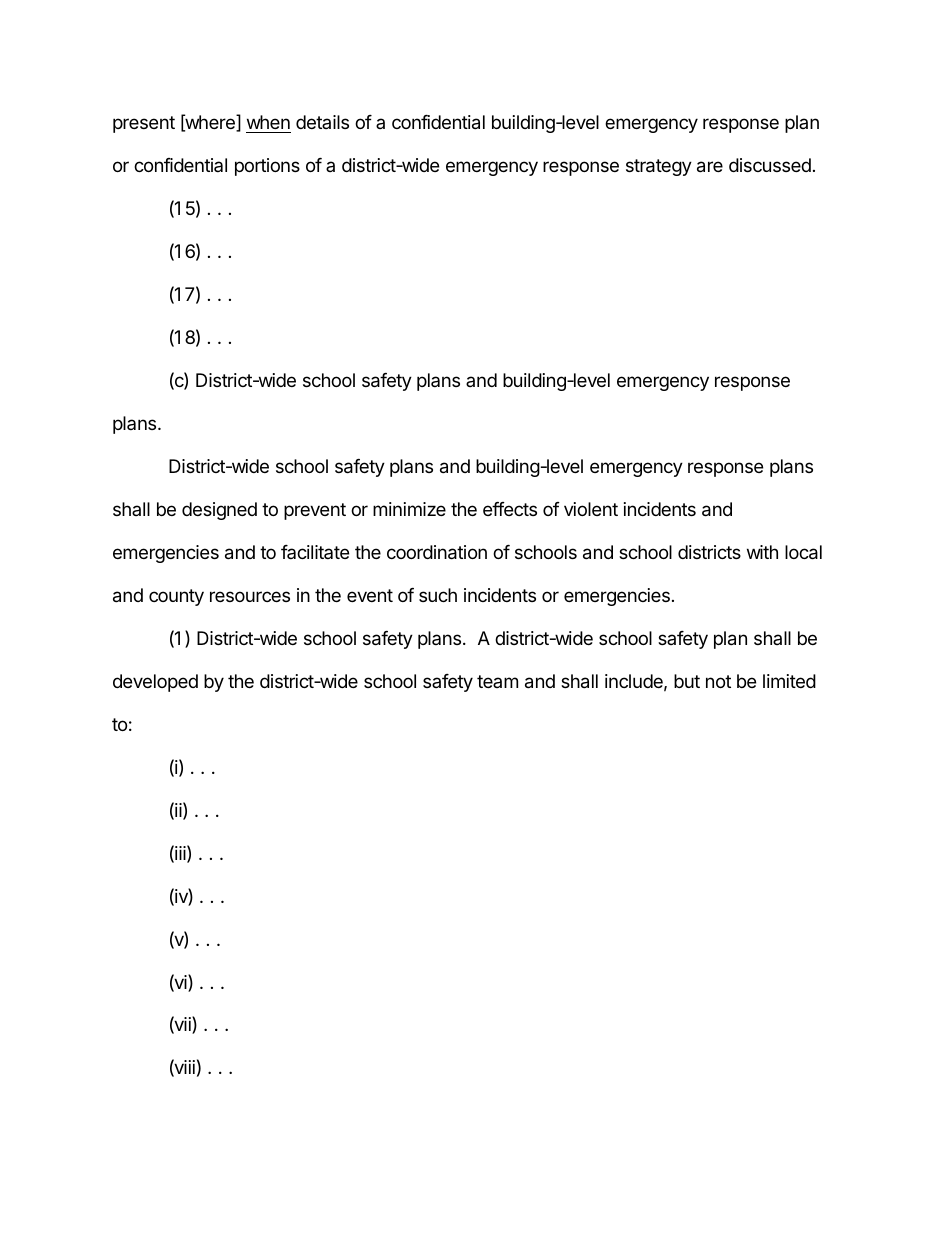 Image resolution: width=952 pixels, height=1233 pixels. Describe the element at coordinates (591, 509) in the image. I see `violent` at that location.
